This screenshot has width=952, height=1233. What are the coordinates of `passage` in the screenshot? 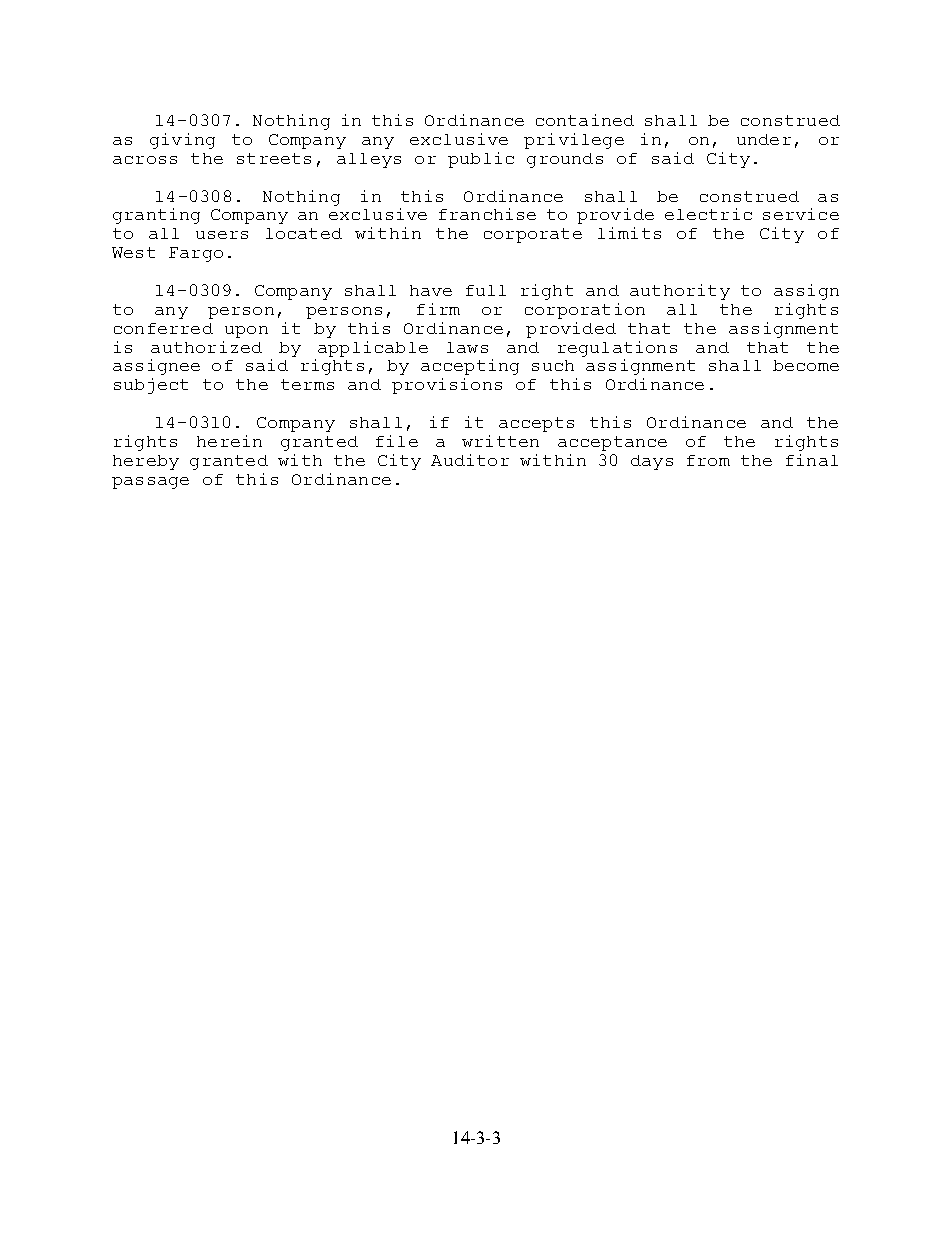 It's located at (150, 483).
